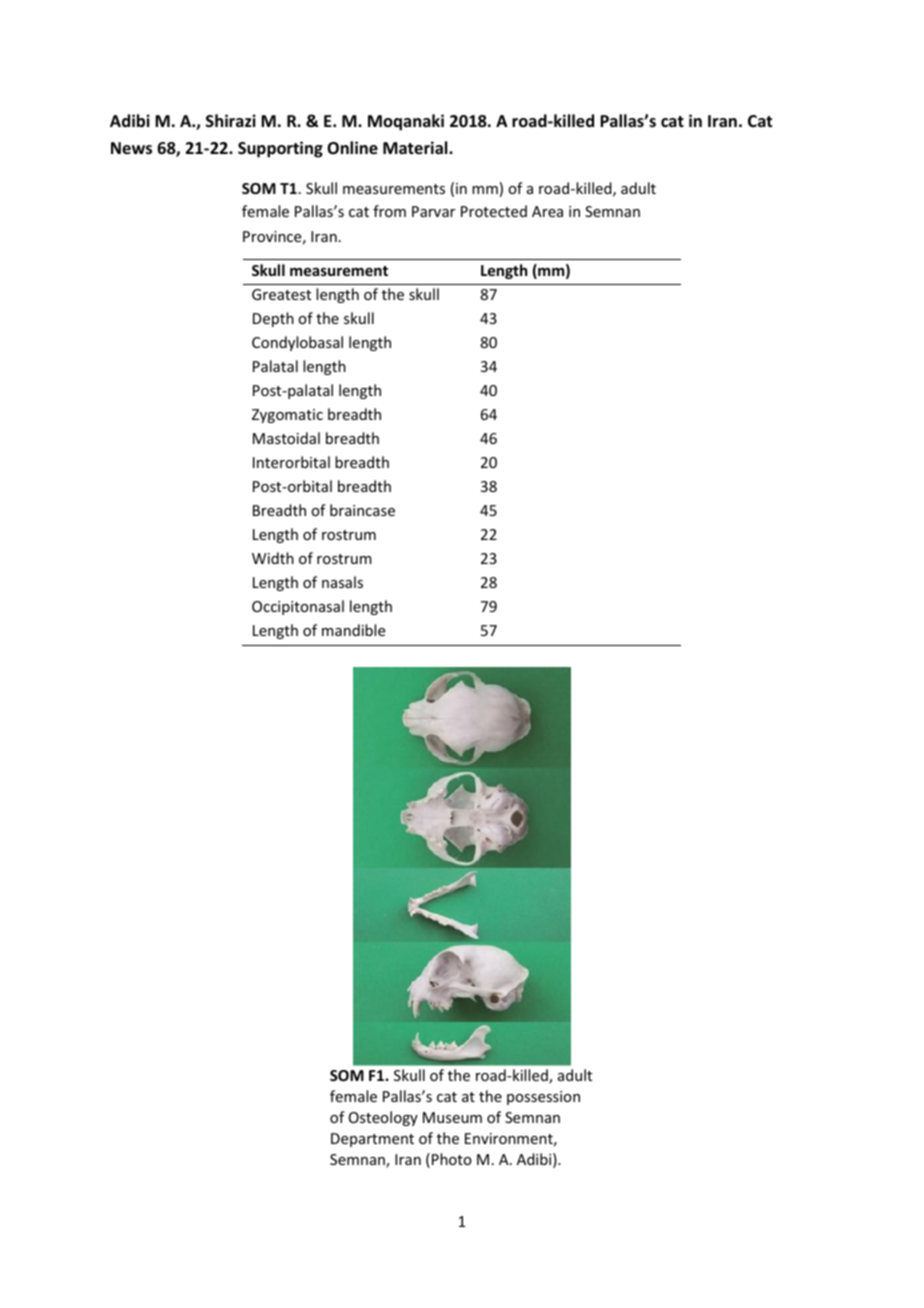 Image resolution: width=924 pixels, height=1308 pixels. What do you see at coordinates (352, 148) in the screenshot?
I see `Online` at bounding box center [352, 148].
